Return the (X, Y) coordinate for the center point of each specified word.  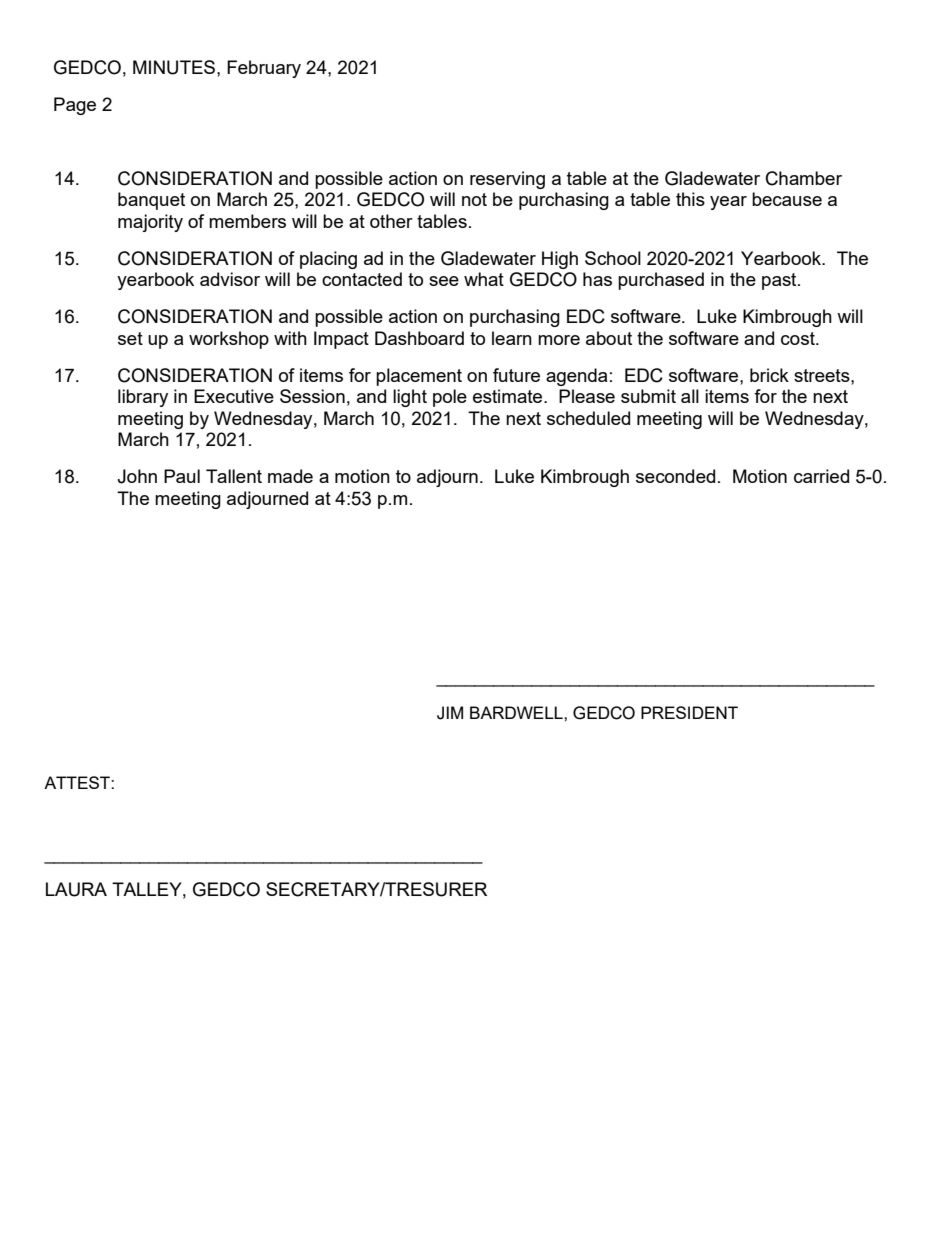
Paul (182, 476)
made (290, 476)
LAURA (76, 889)
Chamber (804, 178)
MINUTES (175, 67)
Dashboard (419, 338)
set (130, 338)
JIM (450, 713)
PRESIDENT (689, 712)
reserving (507, 180)
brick (769, 375)
